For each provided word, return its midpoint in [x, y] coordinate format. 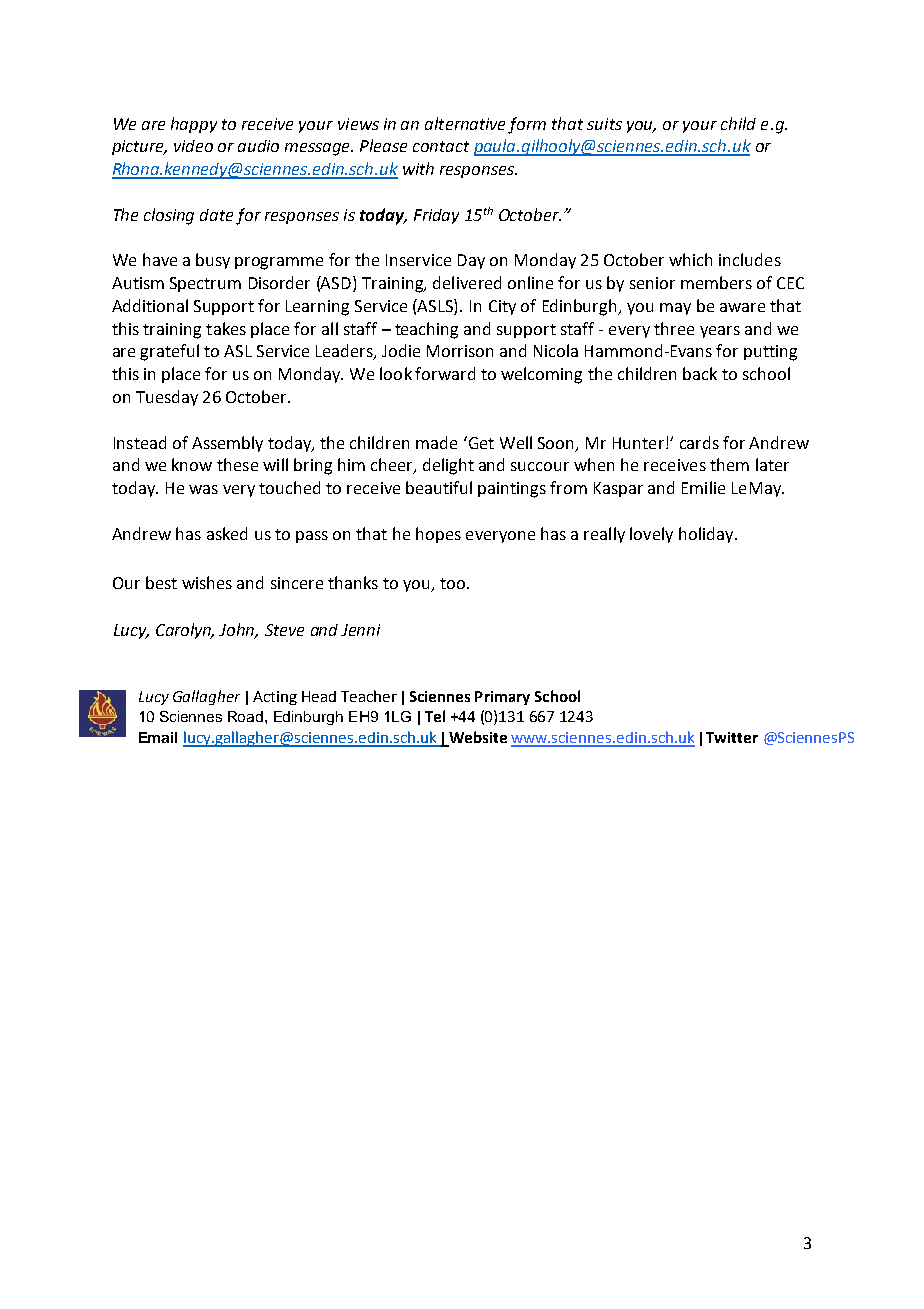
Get [480, 442]
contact [441, 146]
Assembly [227, 444]
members [716, 282]
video [193, 146]
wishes [207, 582]
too [454, 583]
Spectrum [205, 284]
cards [699, 442]
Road [247, 716]
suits [604, 124]
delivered [467, 282]
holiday [707, 535]
